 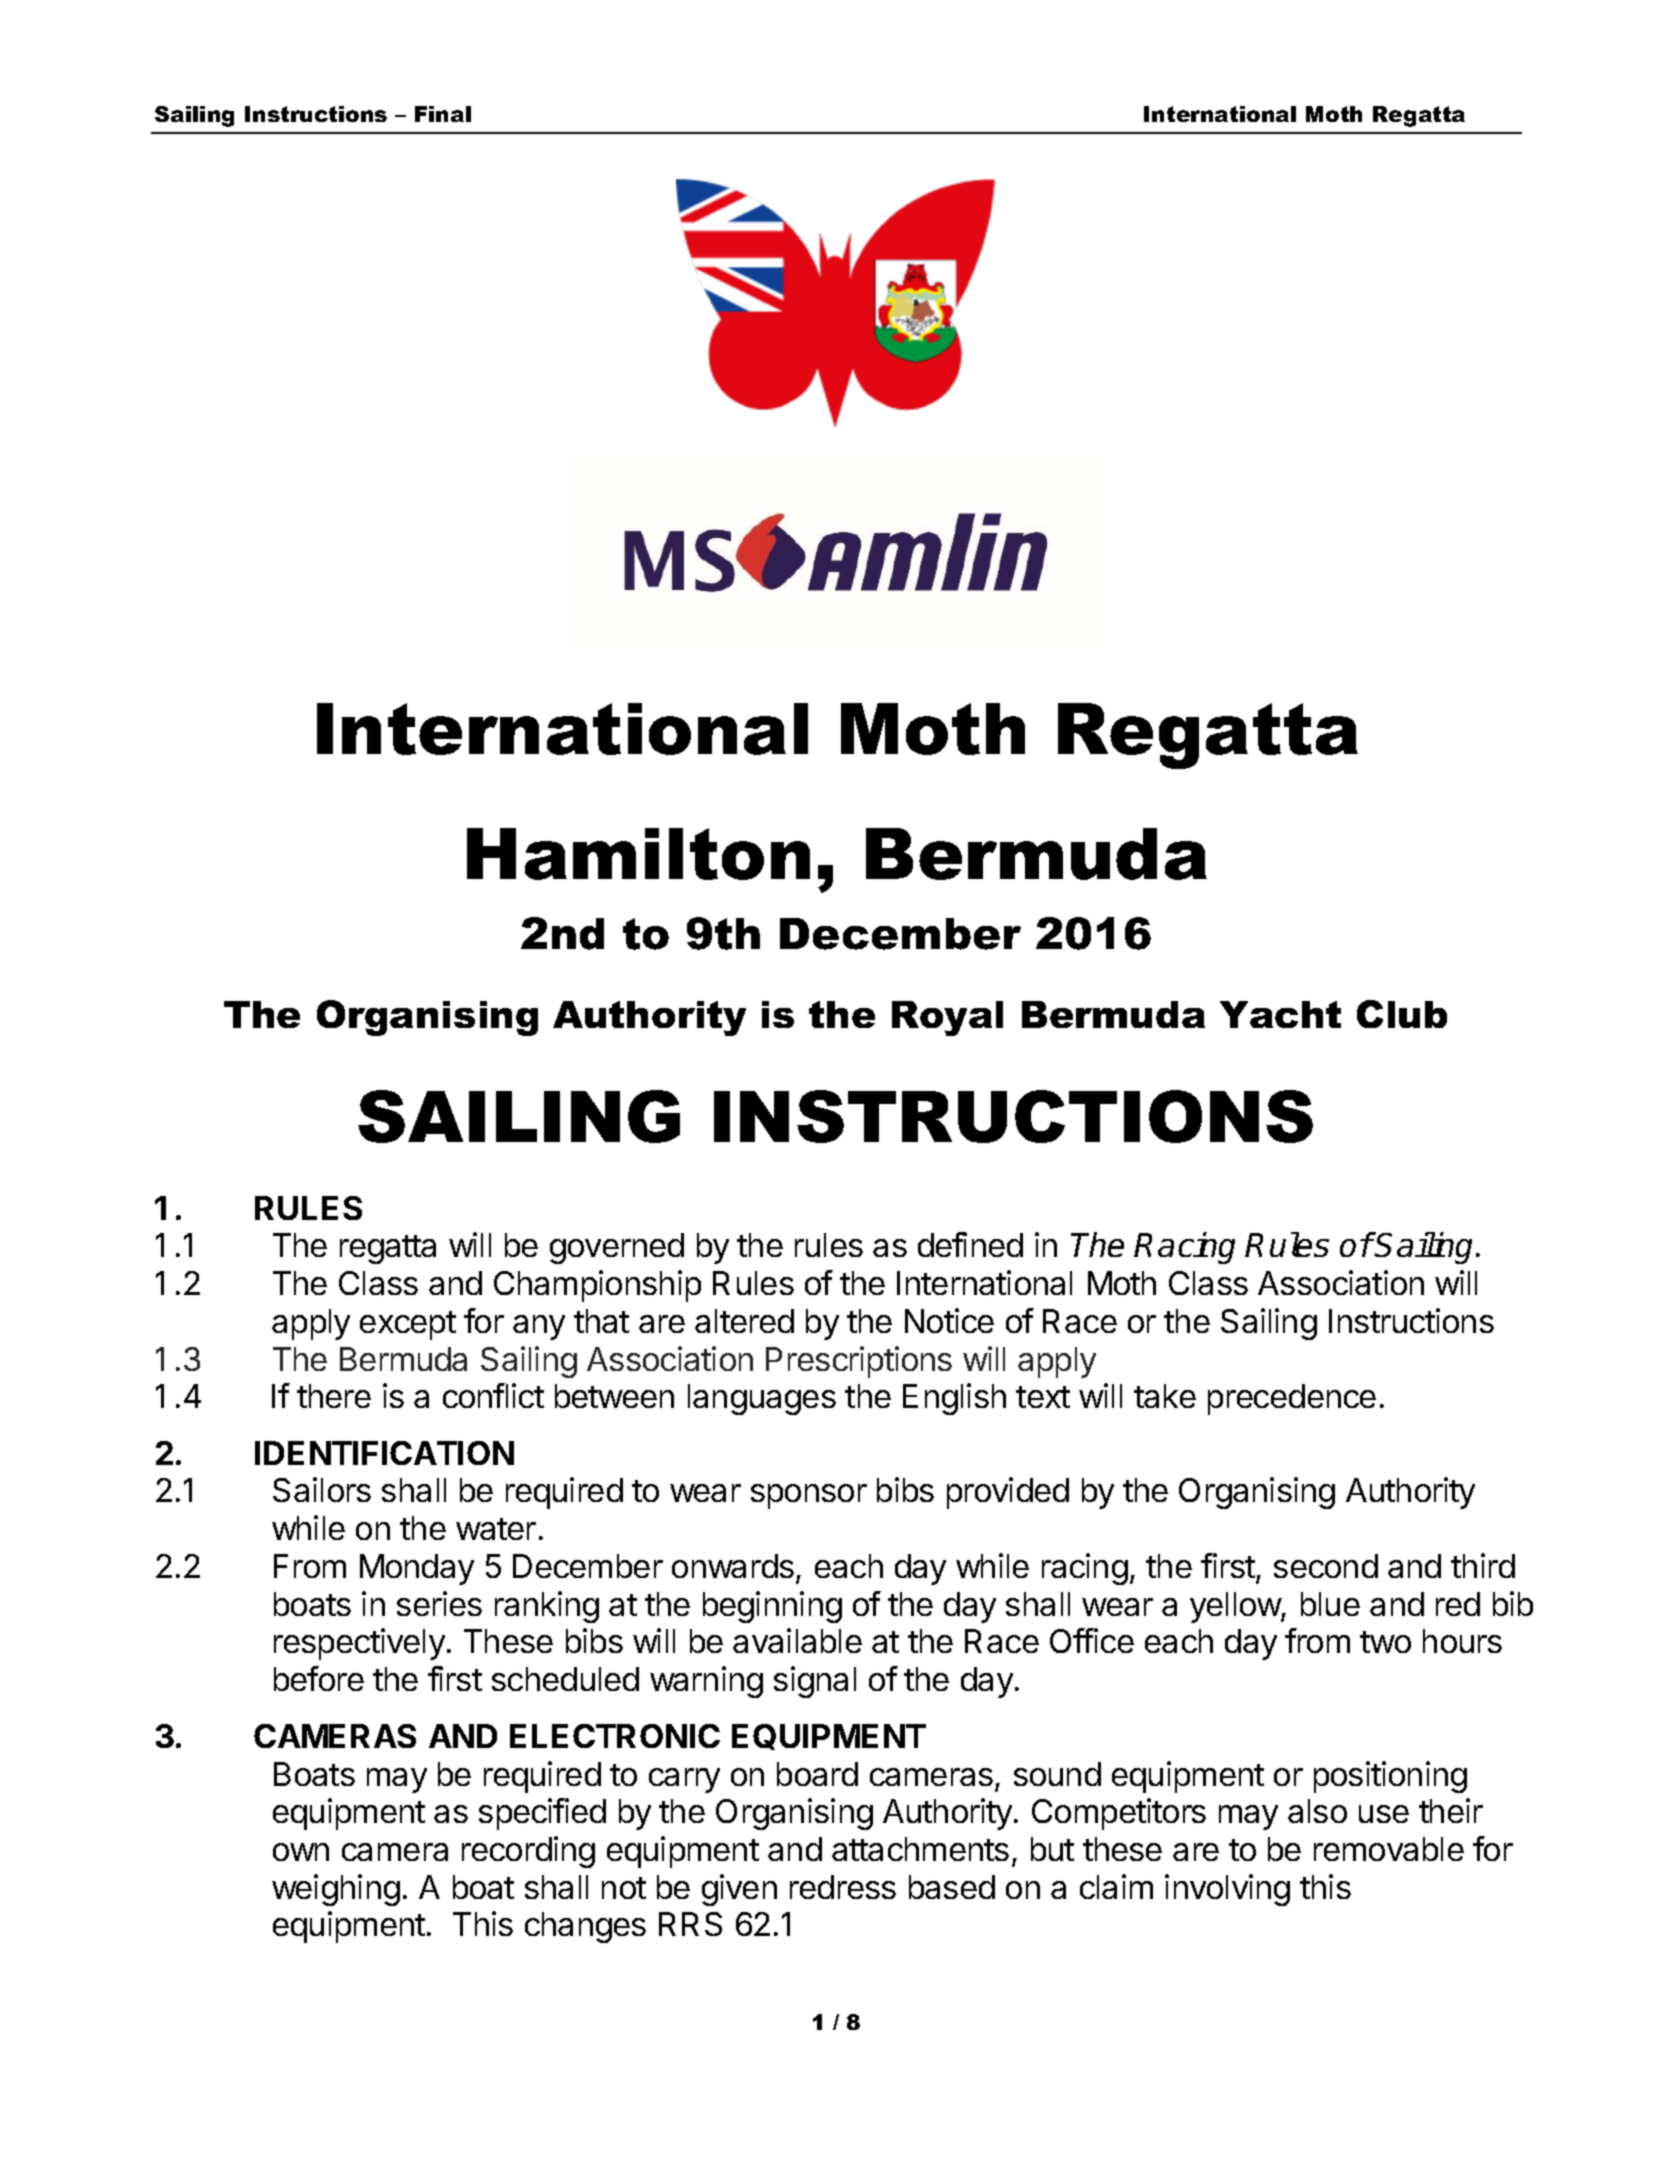 What do you see at coordinates (1402, 1014) in the screenshot?
I see `Club` at bounding box center [1402, 1014].
